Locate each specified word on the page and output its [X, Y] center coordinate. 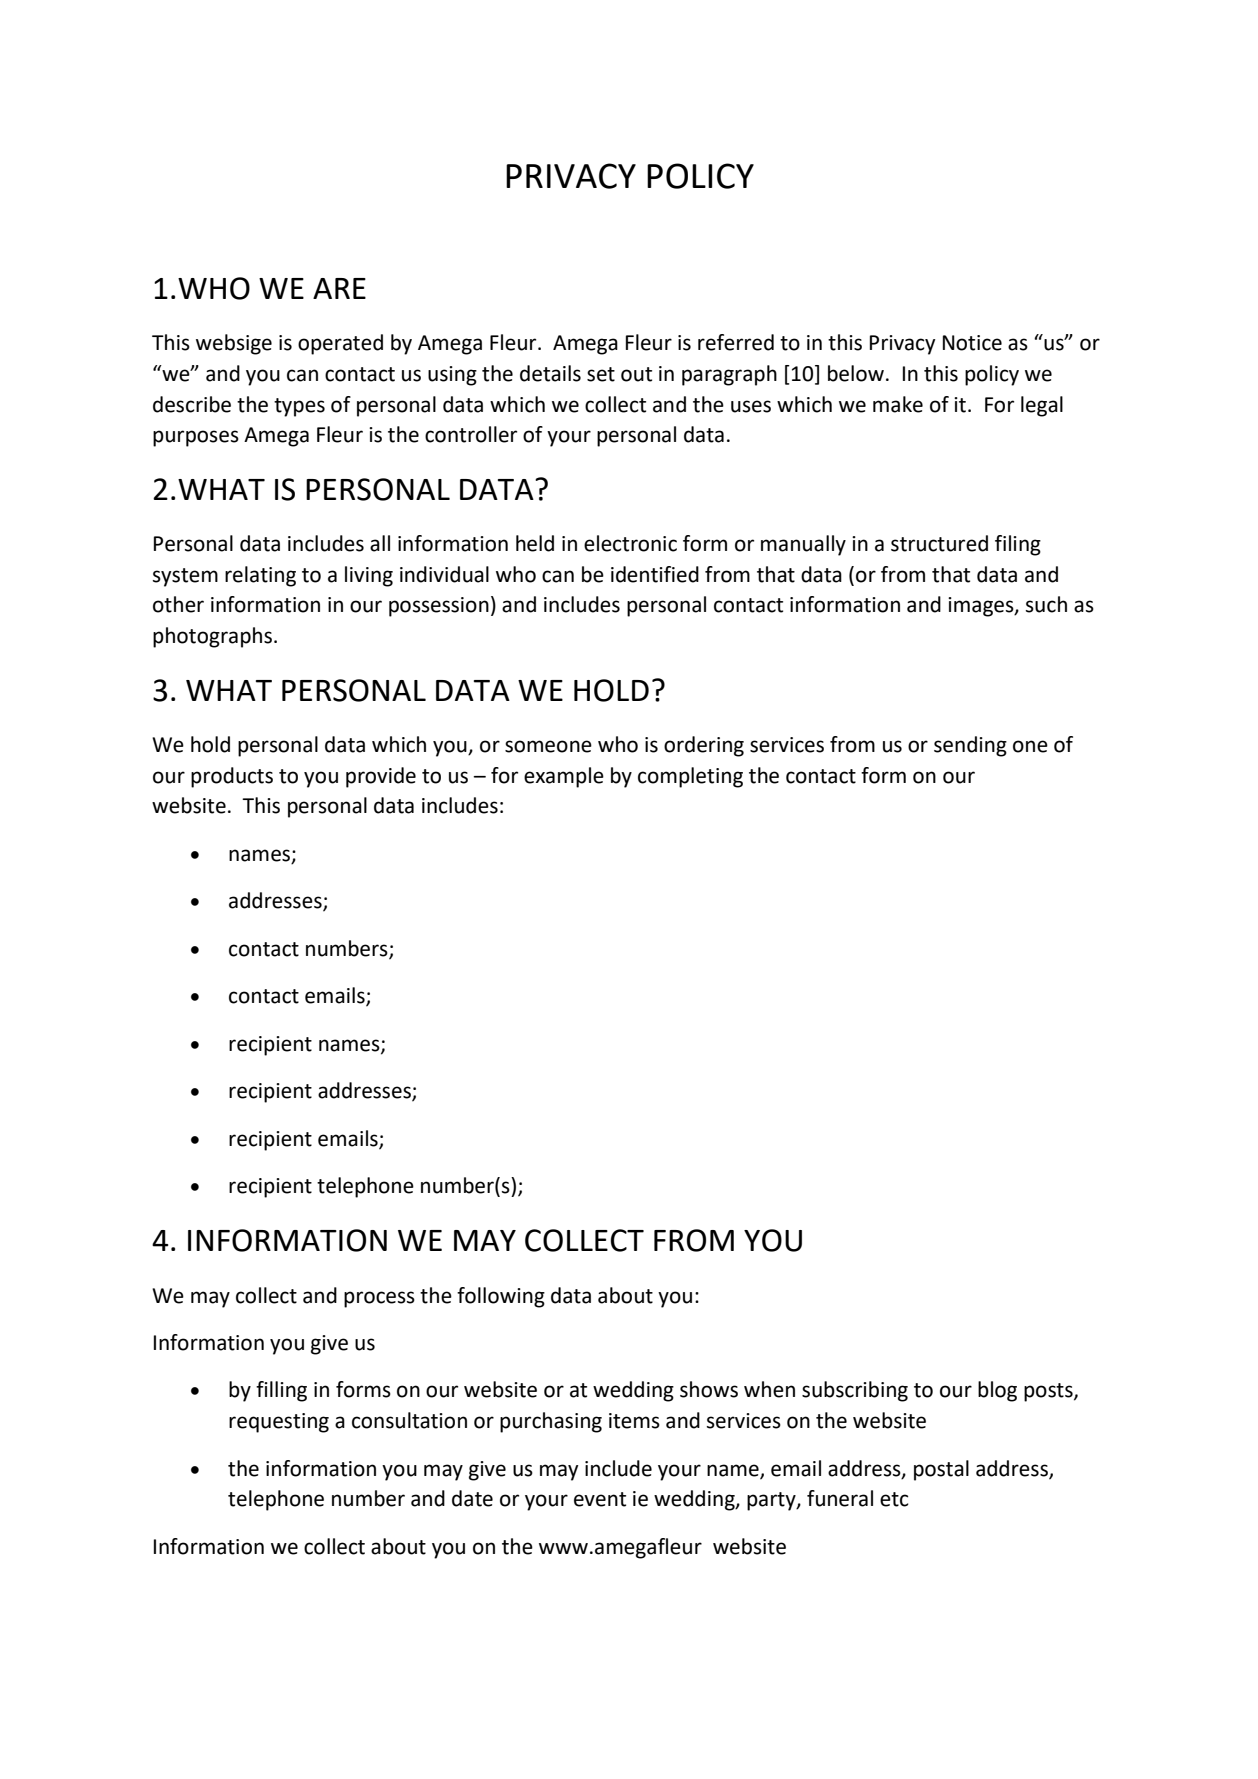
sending [970, 746]
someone [548, 746]
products [232, 777]
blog [997, 1391]
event [600, 1499]
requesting [279, 1423]
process [379, 1299]
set [601, 374]
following [501, 1297]
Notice [972, 343]
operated [340, 344]
